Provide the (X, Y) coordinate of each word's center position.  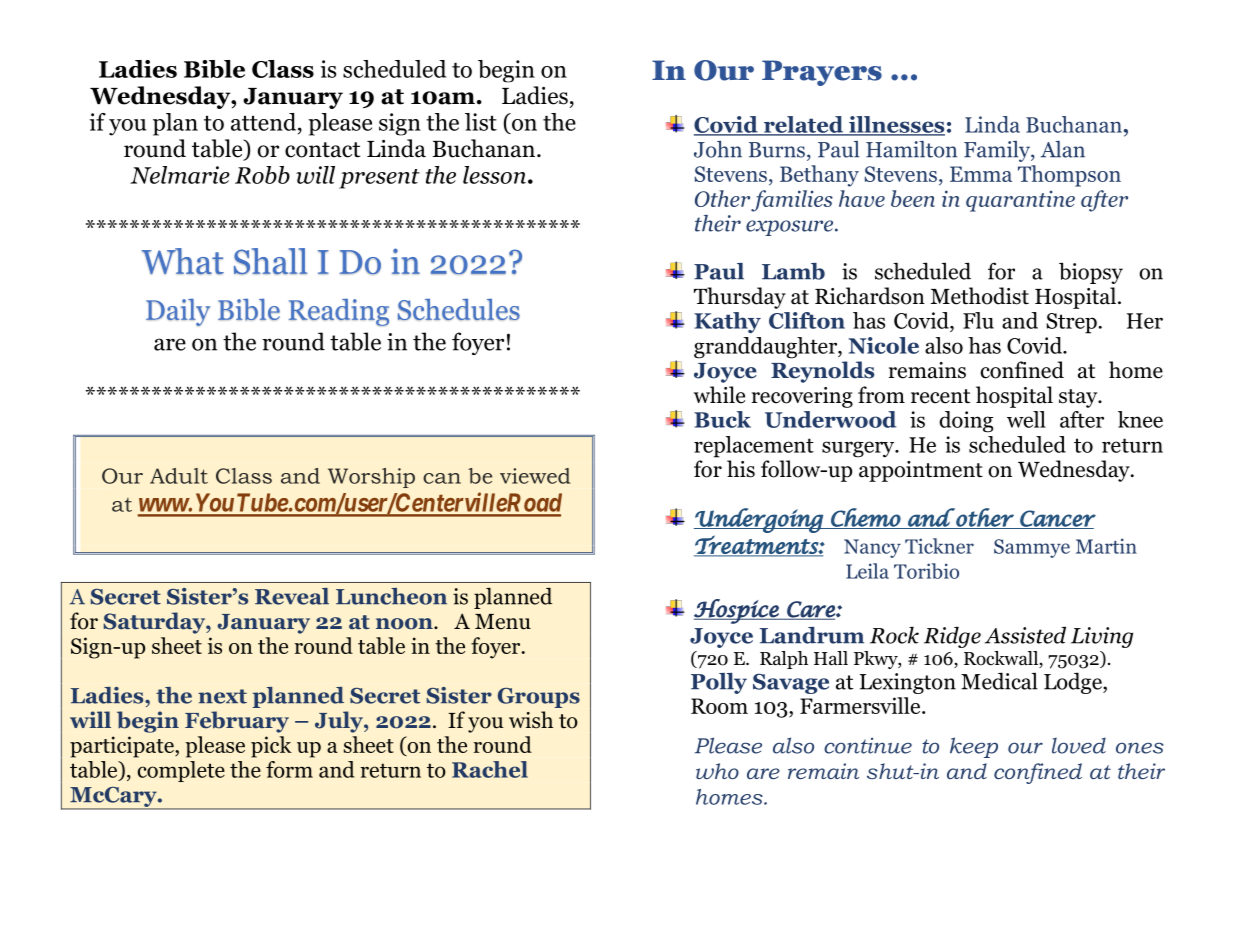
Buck (722, 419)
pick (271, 747)
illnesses (896, 125)
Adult (179, 476)
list (481, 122)
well (1026, 419)
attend (265, 122)
